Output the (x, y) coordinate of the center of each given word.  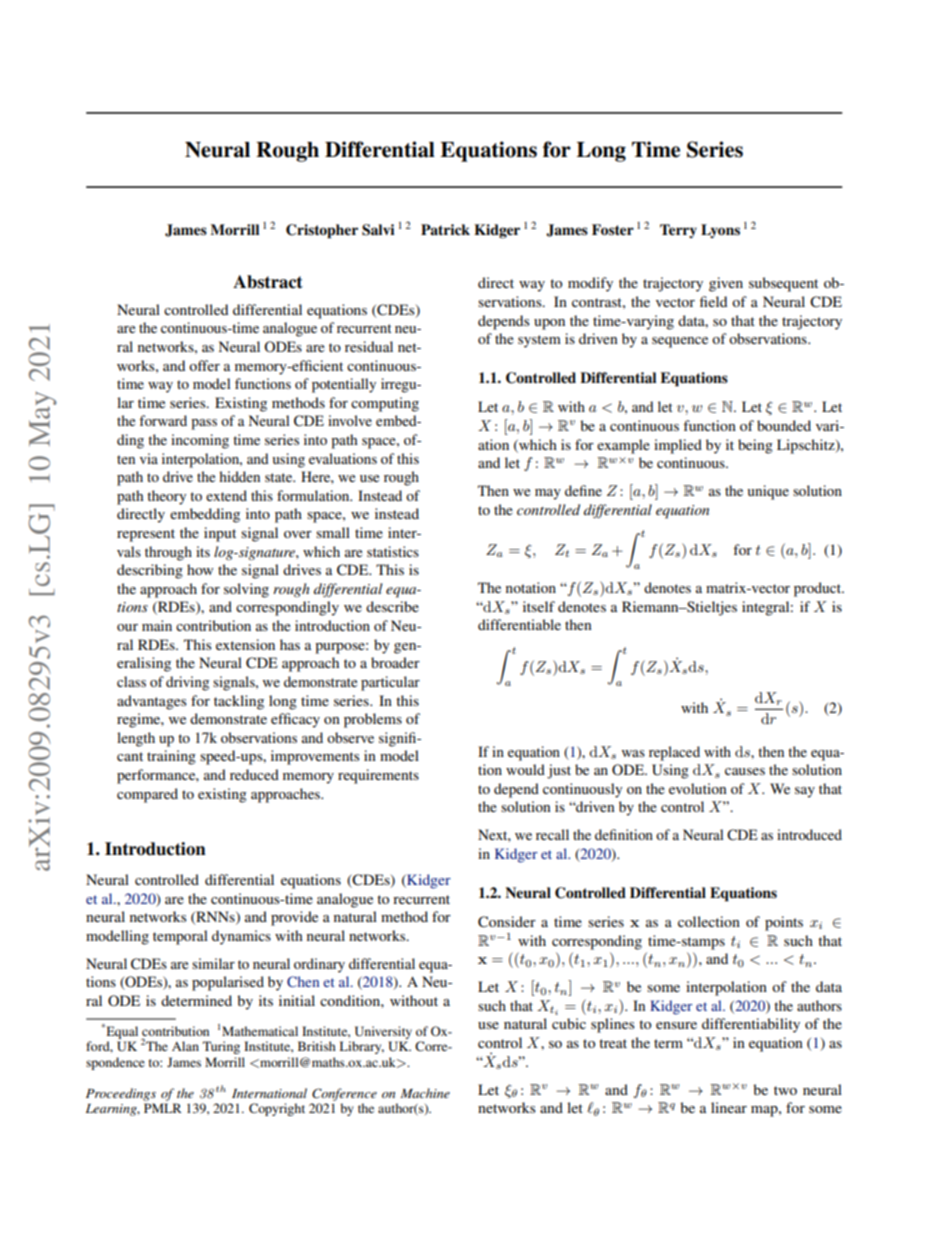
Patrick (445, 230)
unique (768, 492)
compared (147, 795)
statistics (393, 551)
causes (745, 771)
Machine (425, 1093)
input (220, 534)
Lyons (720, 231)
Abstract (268, 282)
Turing (221, 1047)
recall (552, 834)
